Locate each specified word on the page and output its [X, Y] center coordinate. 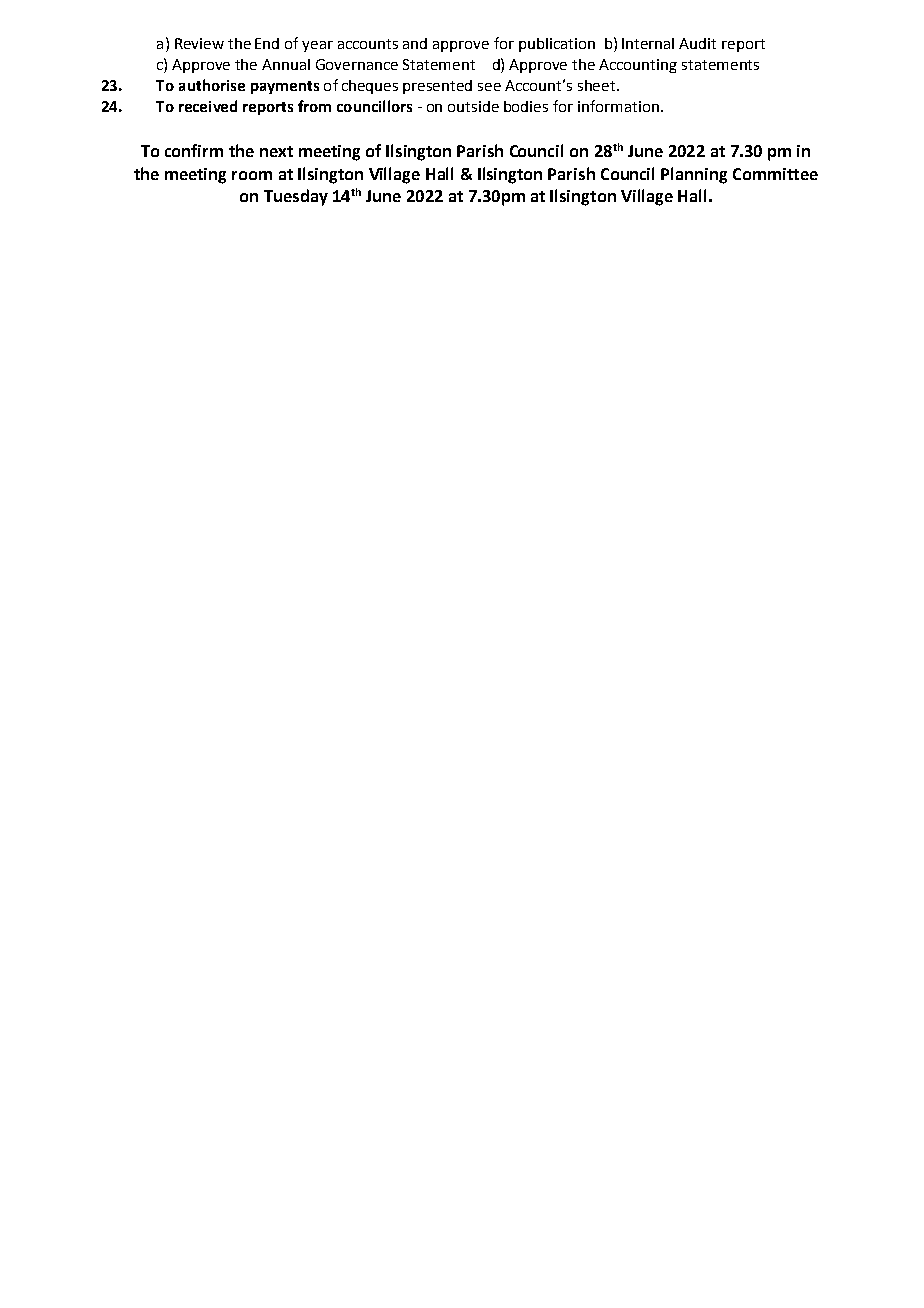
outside [473, 106]
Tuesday [296, 197]
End [267, 43]
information [618, 106]
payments [285, 87]
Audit [697, 43]
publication [557, 45]
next [276, 151]
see [489, 87]
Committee [775, 174]
